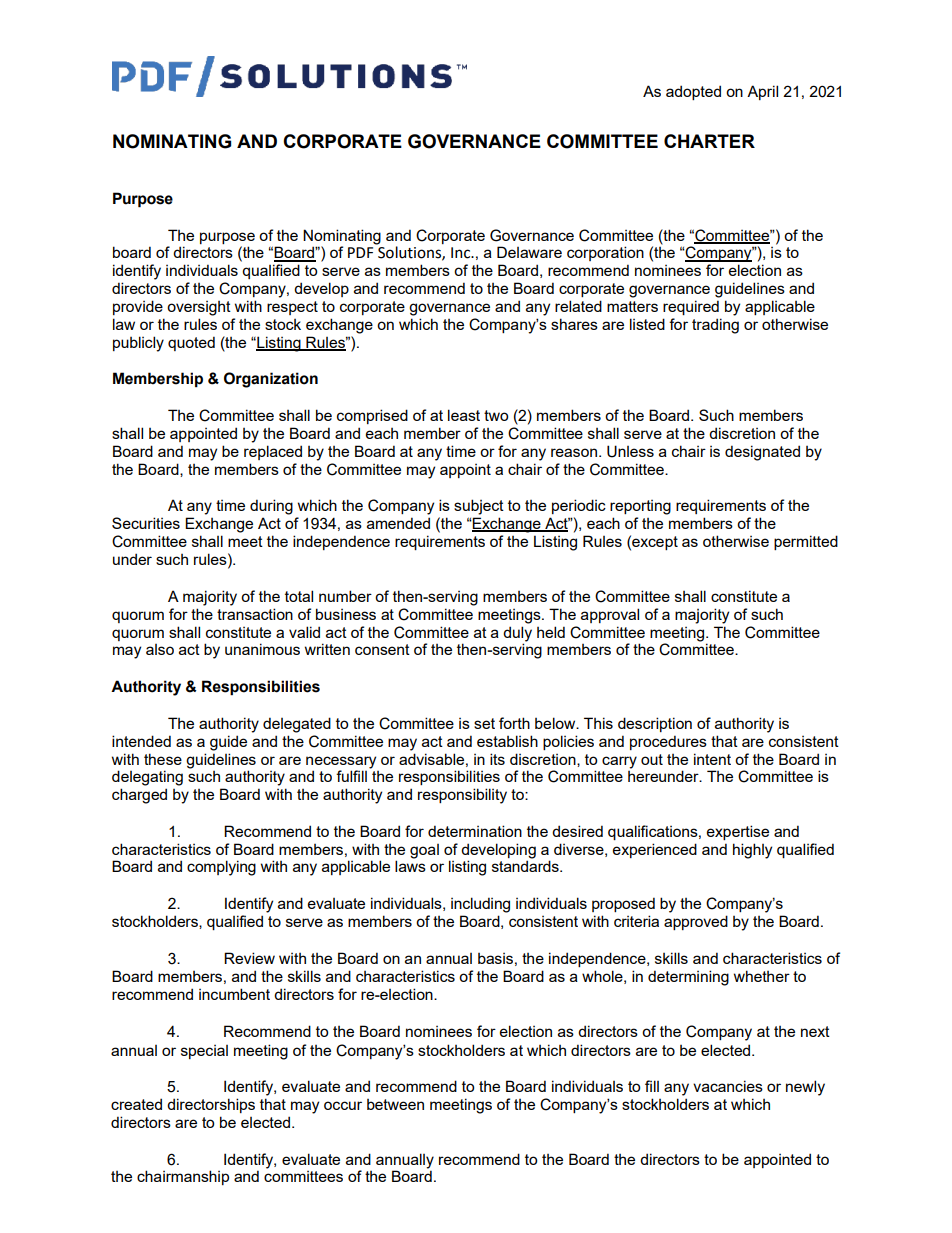 The height and width of the page is (1233, 952). What do you see at coordinates (360, 252) in the page?
I see `PDF` at bounding box center [360, 252].
